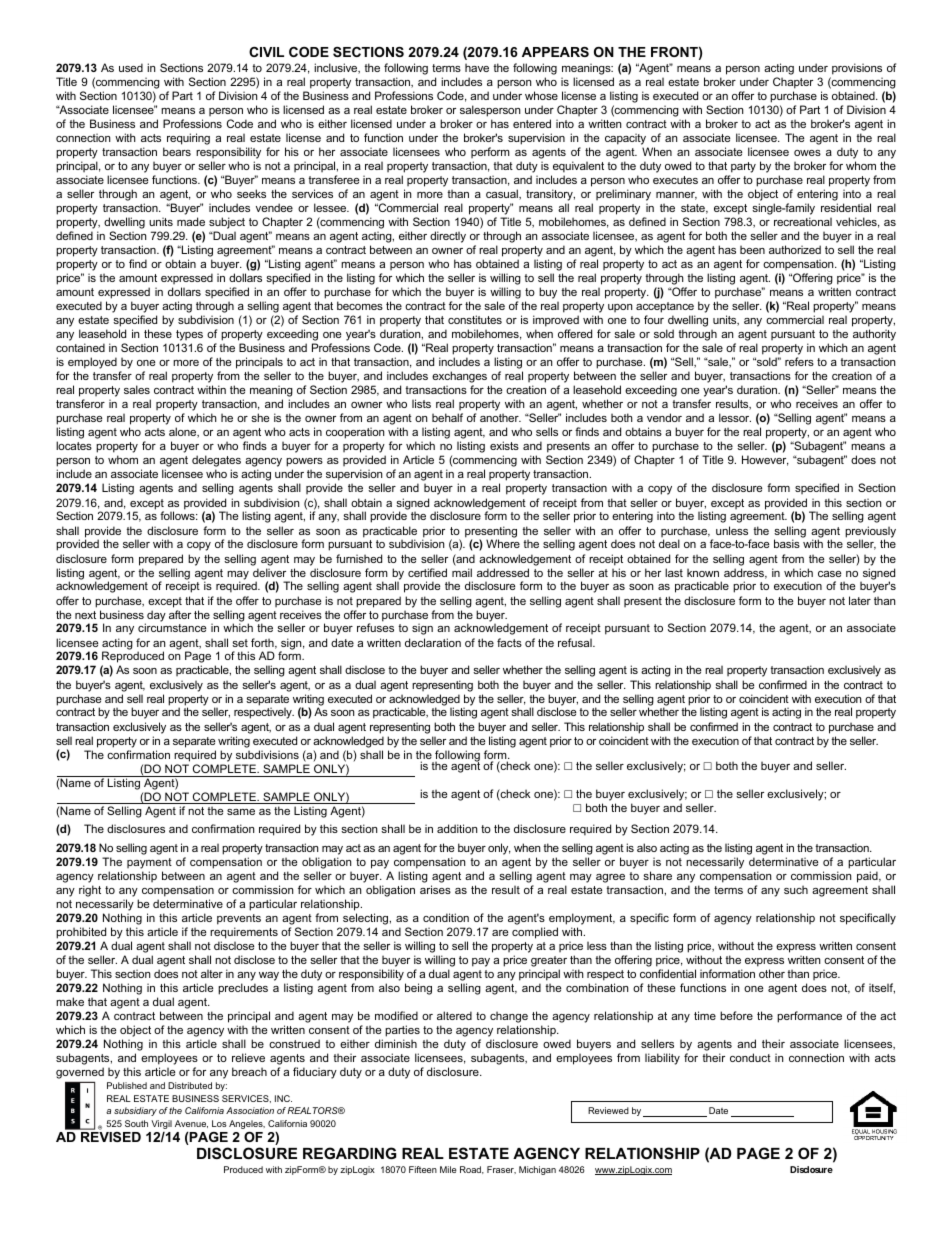 Image resolution: width=952 pixels, height=1233 pixels. Describe the element at coordinates (857, 69) in the page. I see `provisions` at that location.
